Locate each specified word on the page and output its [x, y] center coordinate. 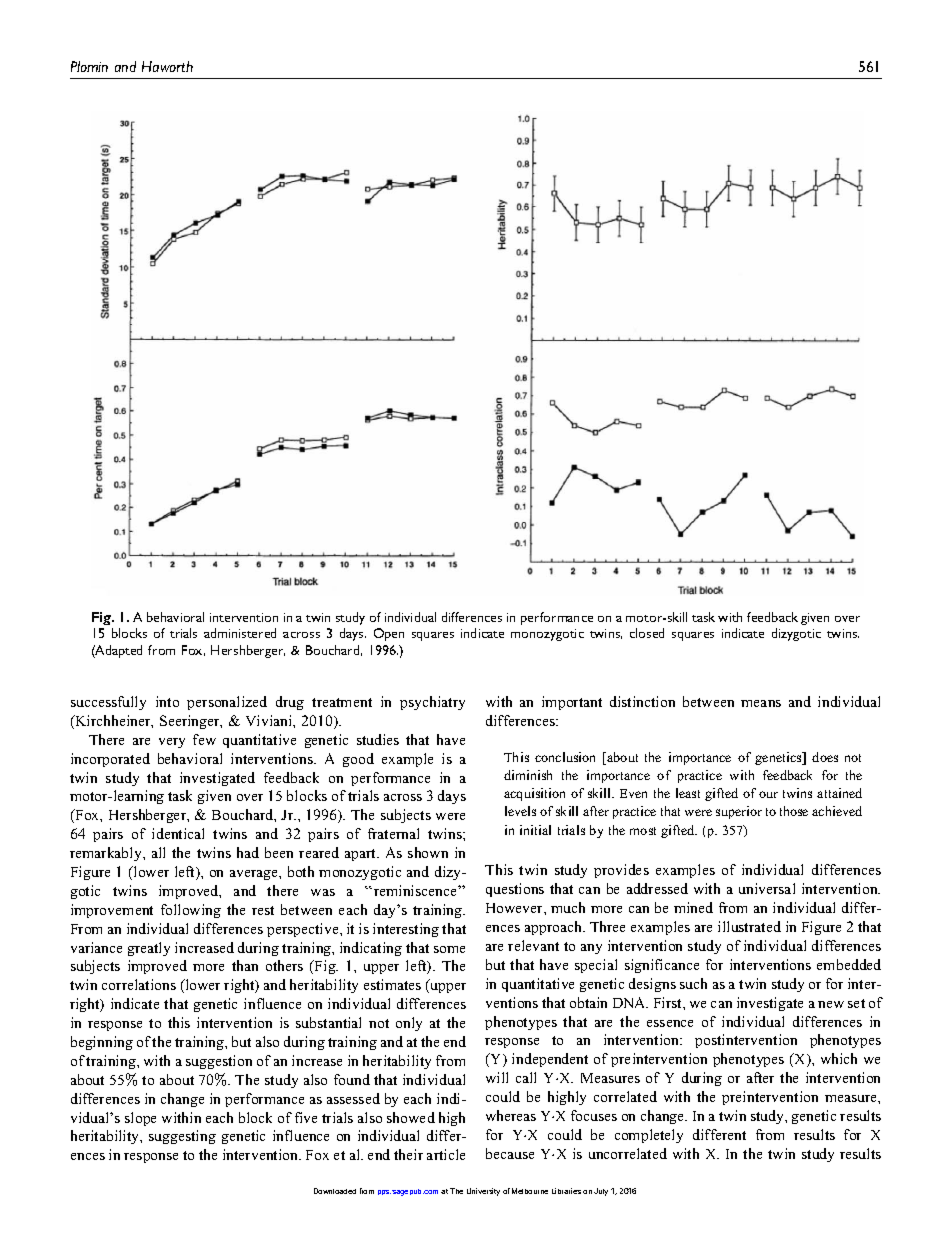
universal [767, 888]
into [167, 701]
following [191, 911]
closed [647, 633]
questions [515, 890]
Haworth [167, 66]
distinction [642, 701]
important [572, 703]
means [761, 703]
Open [389, 634]
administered [240, 633]
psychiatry [432, 703]
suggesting [182, 1137]
